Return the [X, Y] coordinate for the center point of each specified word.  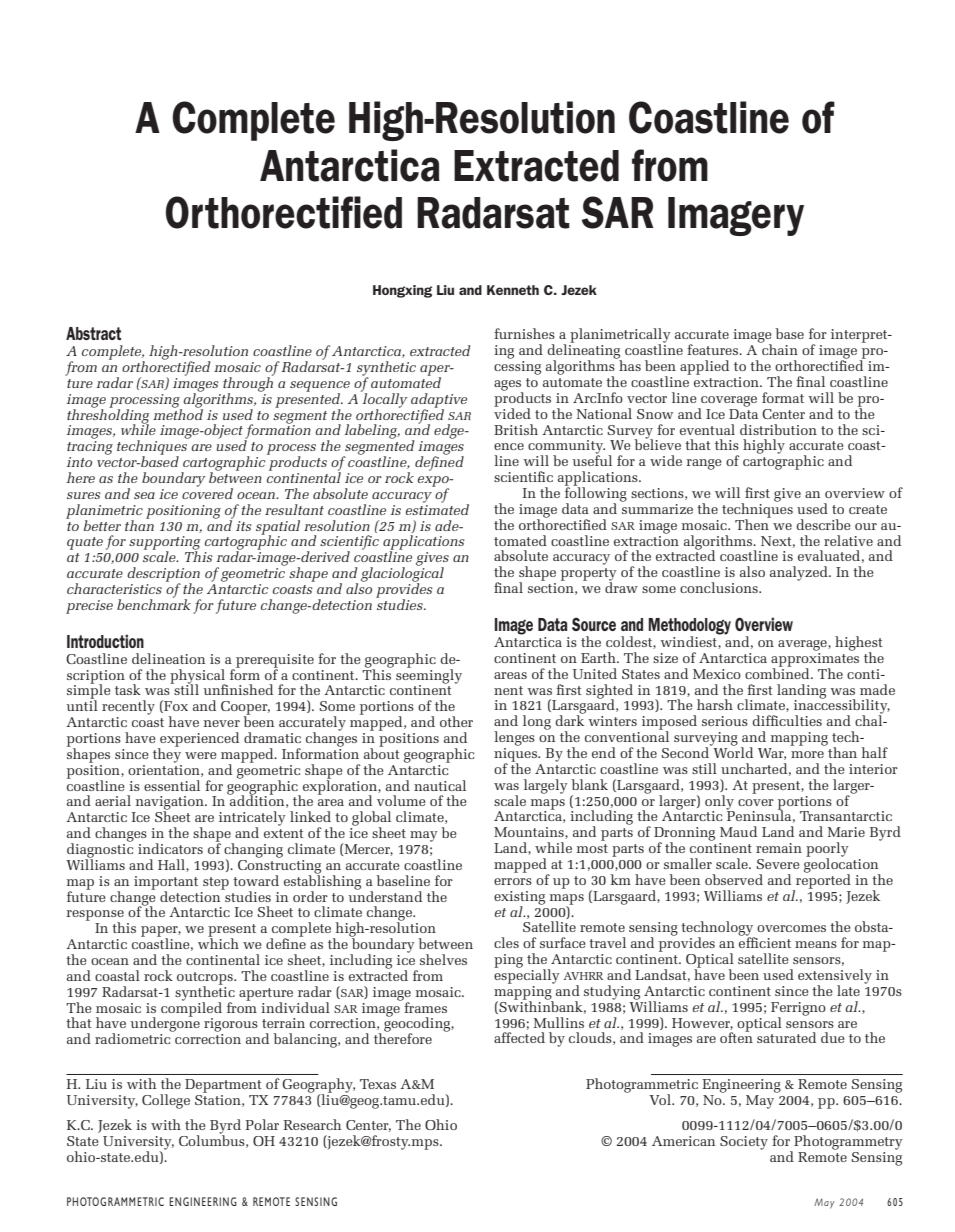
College [166, 1101]
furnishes [524, 333]
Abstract [93, 333]
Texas [378, 1084]
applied [704, 367]
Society [744, 1143]
